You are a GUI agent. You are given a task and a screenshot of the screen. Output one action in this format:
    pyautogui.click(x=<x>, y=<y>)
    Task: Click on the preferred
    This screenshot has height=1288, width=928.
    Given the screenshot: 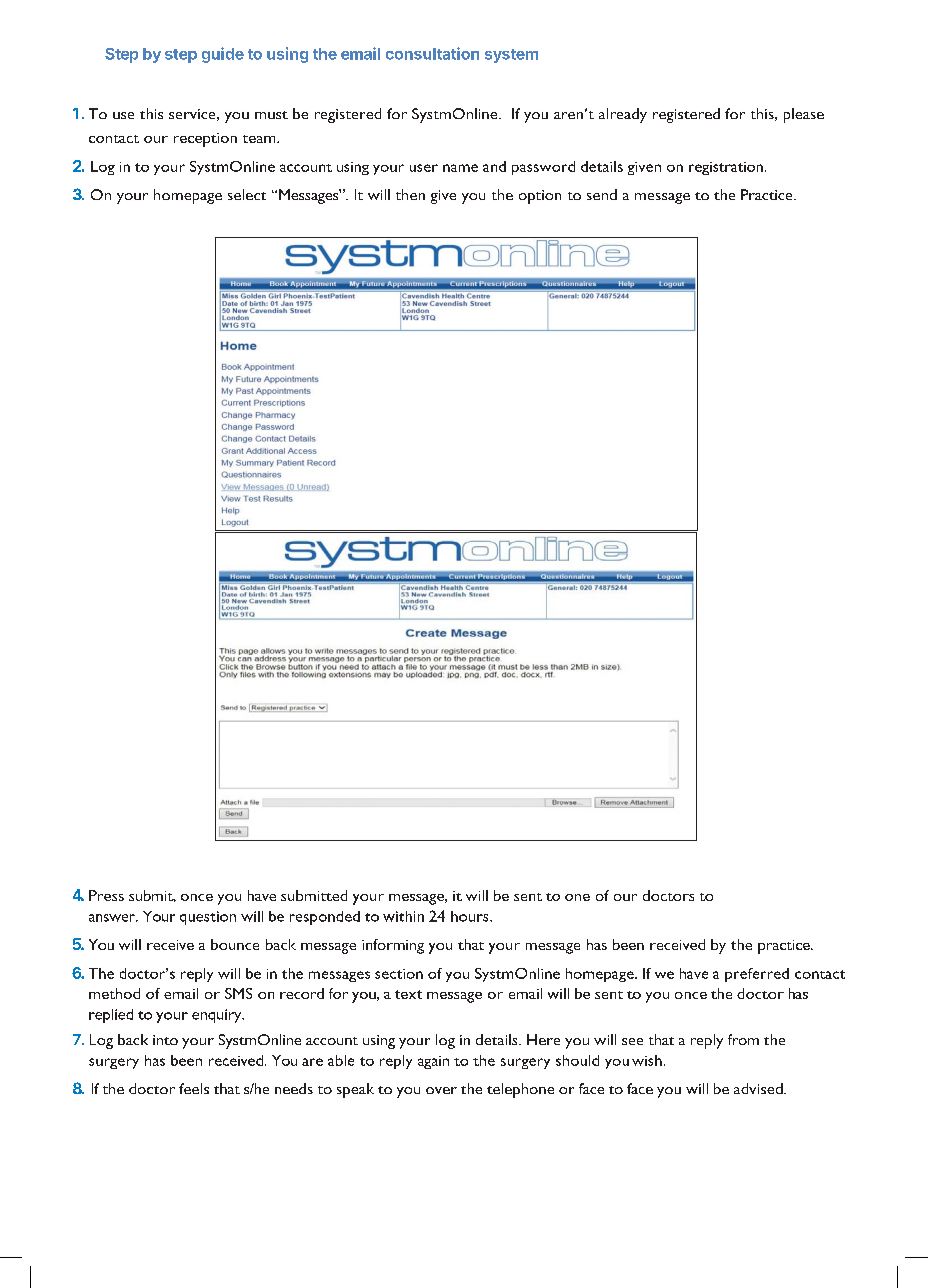 What is the action you would take?
    pyautogui.click(x=757, y=975)
